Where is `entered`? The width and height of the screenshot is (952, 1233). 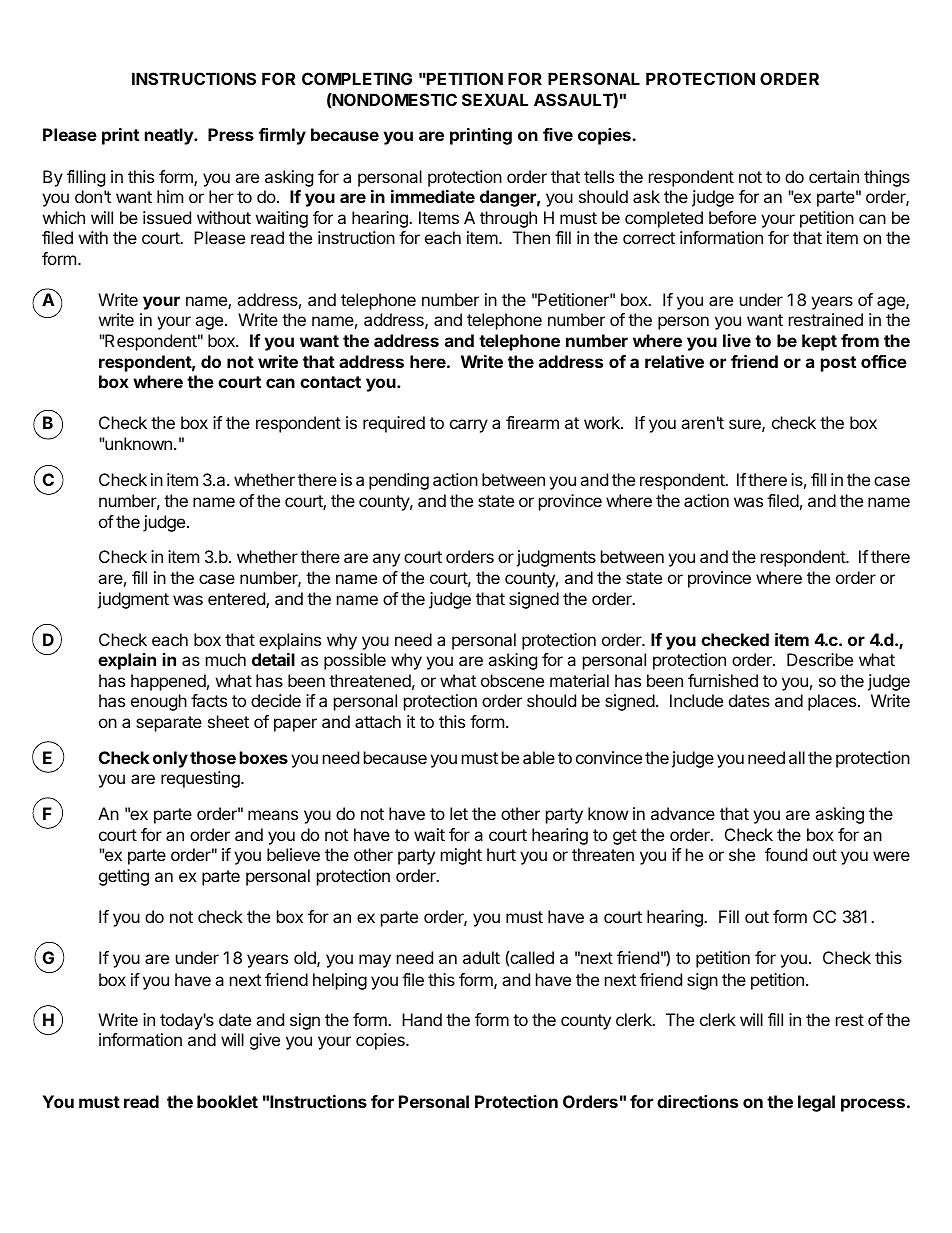
entered is located at coordinates (237, 600).
